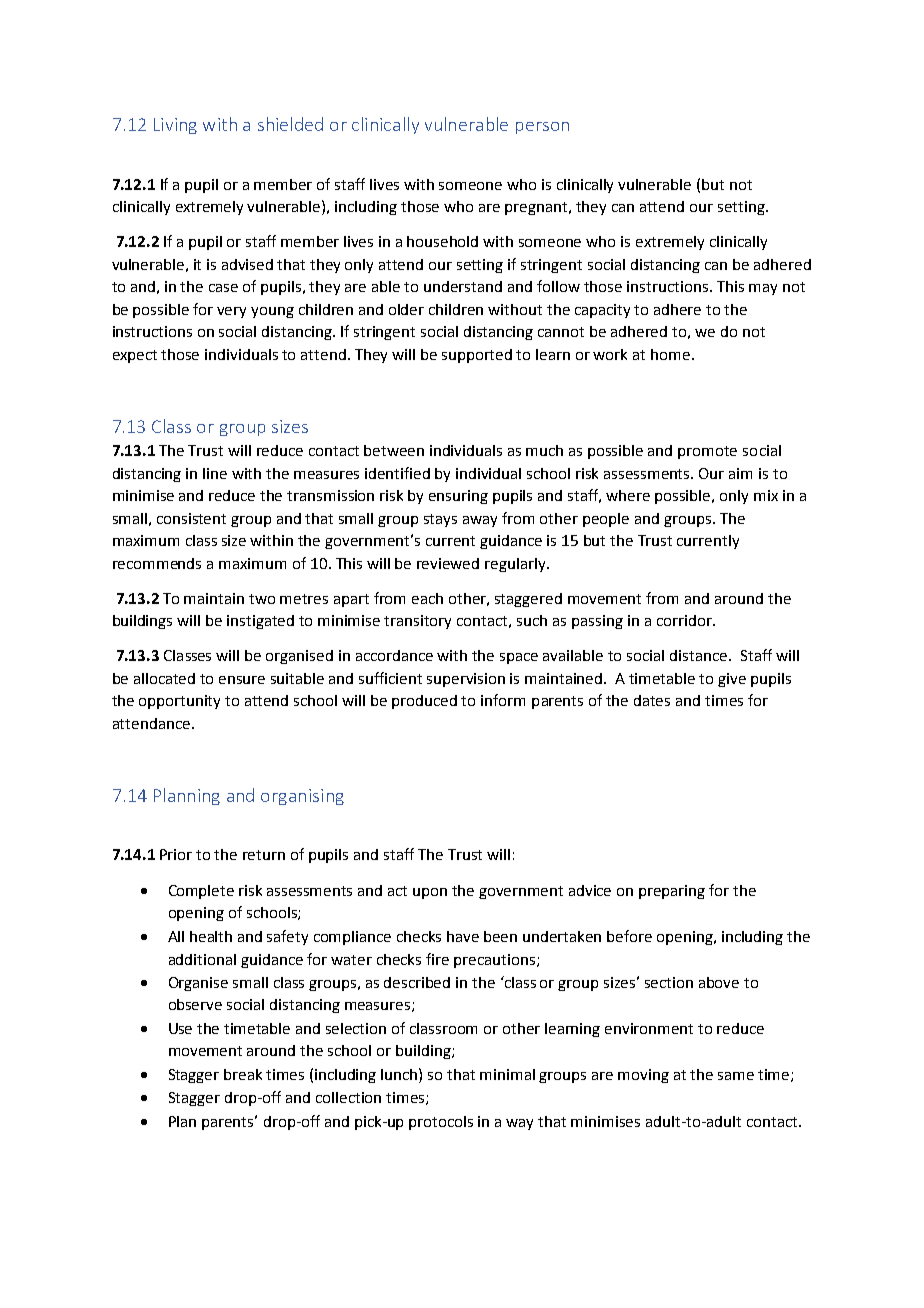  Describe the element at coordinates (458, 497) in the screenshot. I see `ensuring` at that location.
